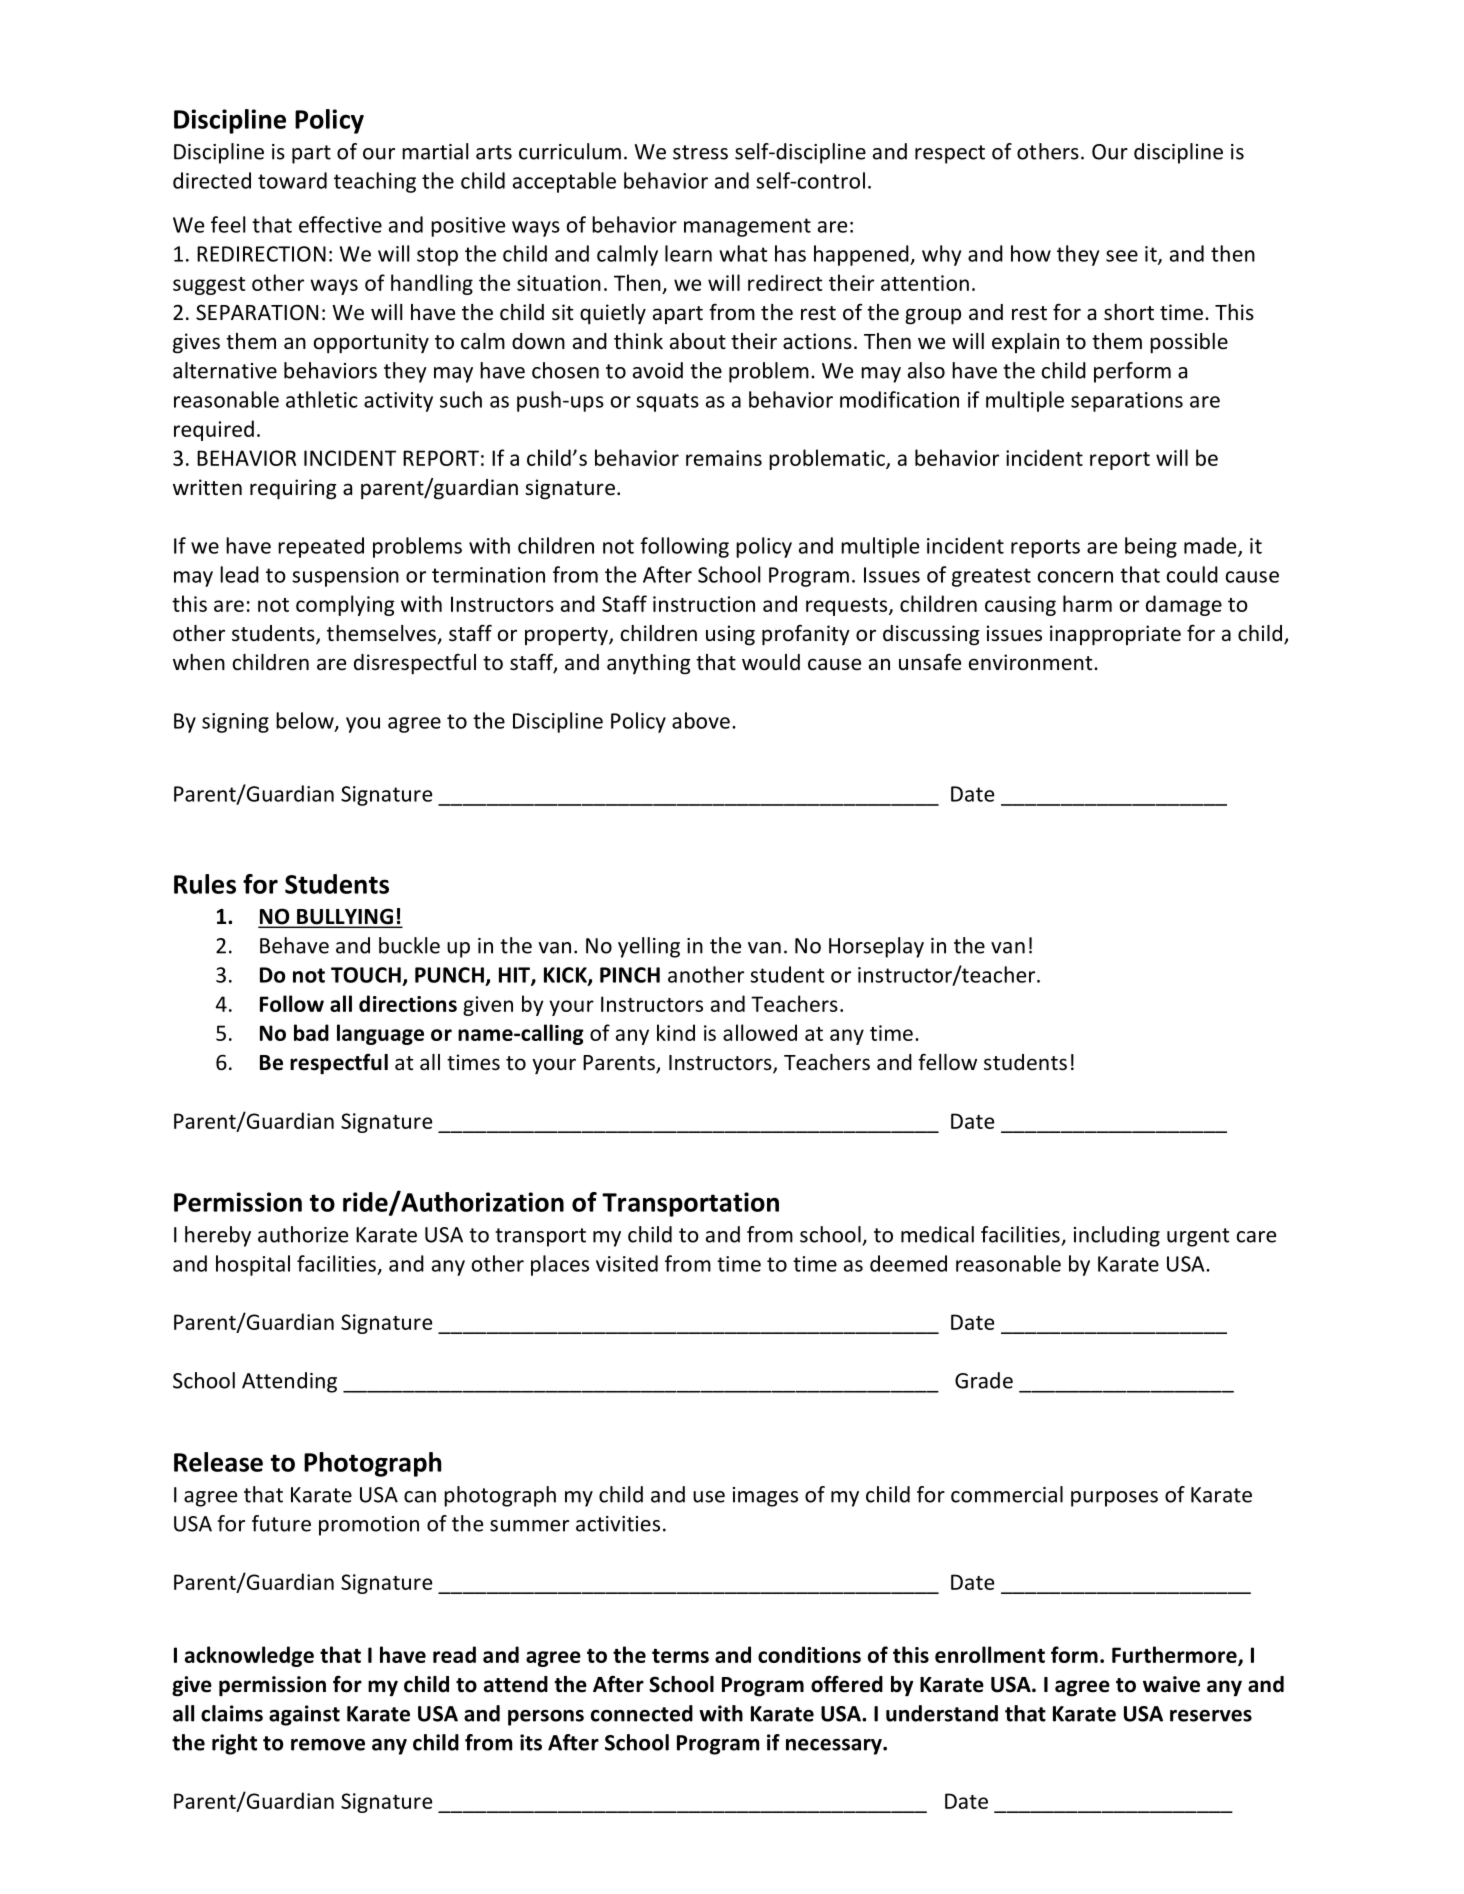  What do you see at coordinates (747, 227) in the screenshot?
I see `management` at bounding box center [747, 227].
